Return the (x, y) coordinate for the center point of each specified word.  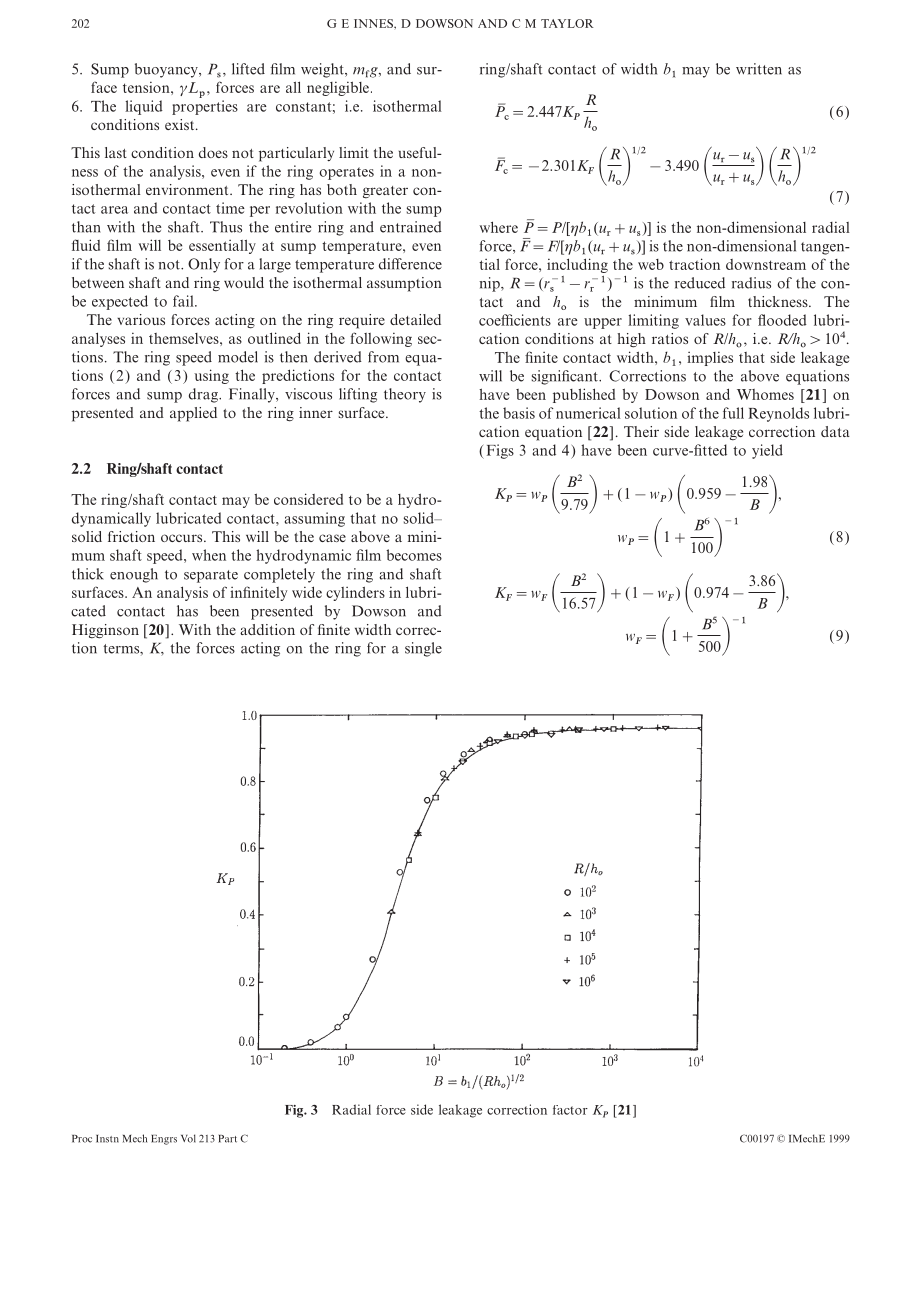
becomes (414, 555)
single (423, 649)
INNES (374, 23)
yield (767, 451)
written (759, 69)
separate (211, 576)
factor (570, 1110)
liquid (144, 107)
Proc (82, 1139)
